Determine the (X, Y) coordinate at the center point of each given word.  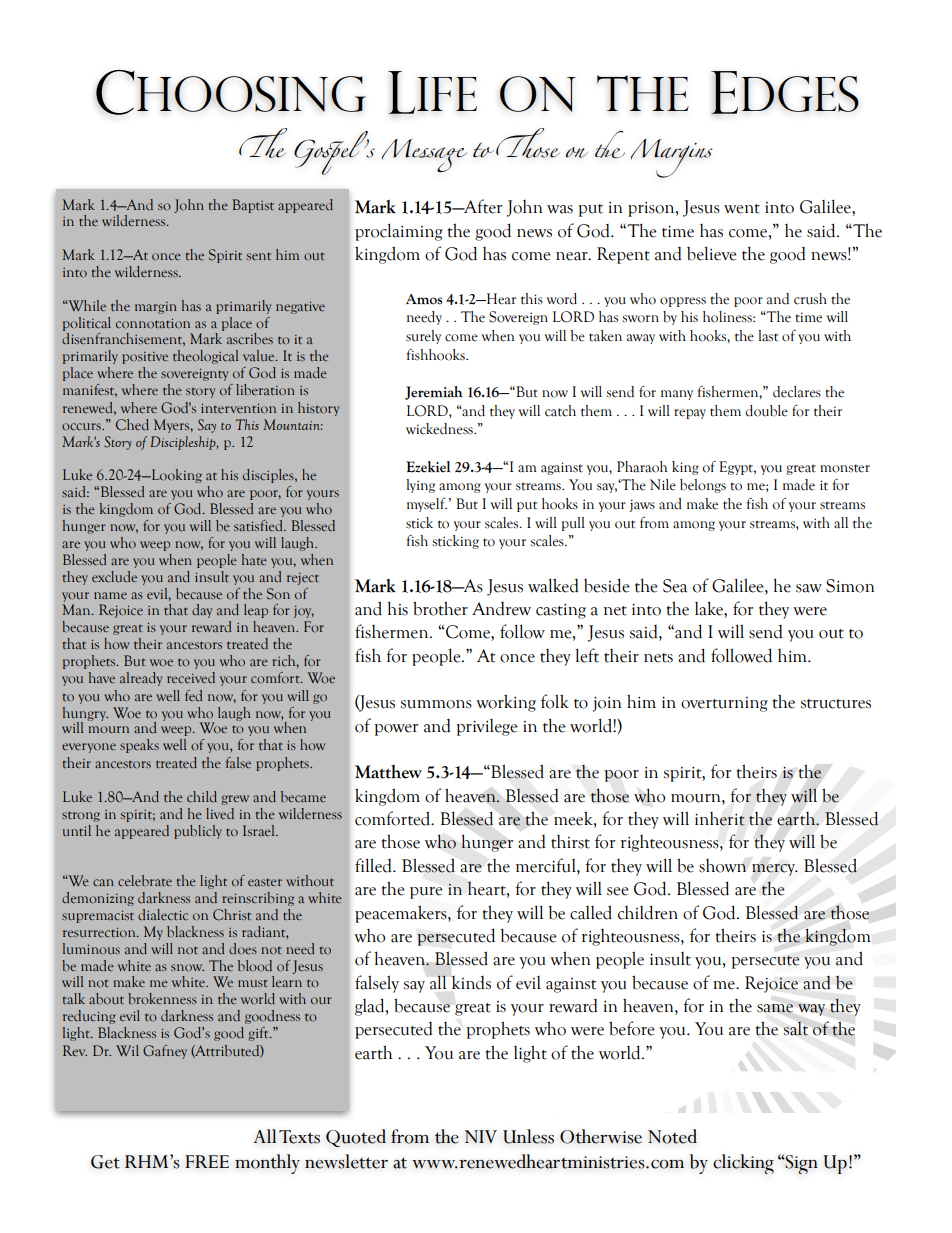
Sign (801, 1164)
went (742, 209)
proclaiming (399, 232)
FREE (207, 1161)
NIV (481, 1136)
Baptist (253, 206)
